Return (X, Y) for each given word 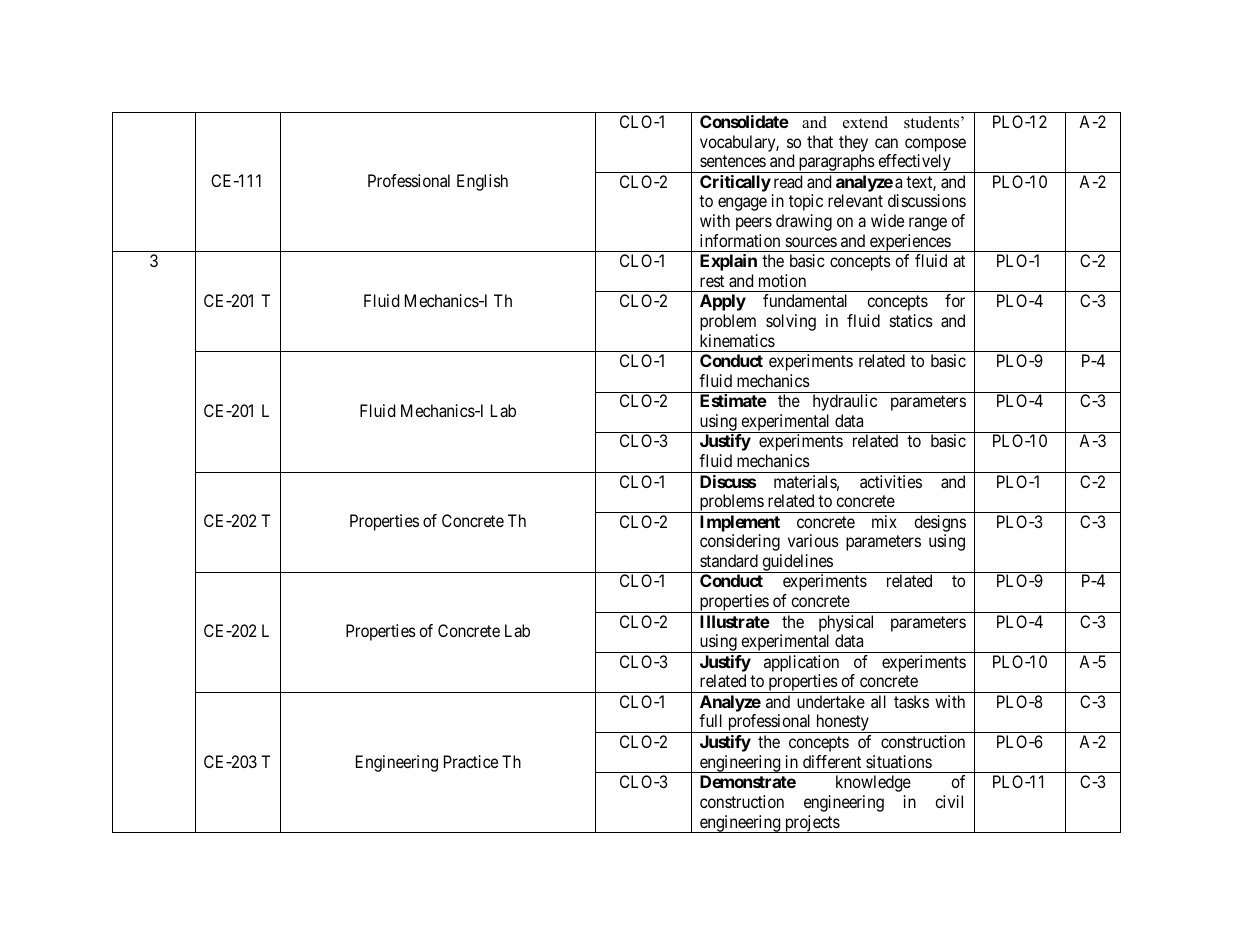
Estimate (733, 400)
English (482, 182)
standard (729, 560)
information (740, 240)
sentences (733, 161)
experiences (910, 243)
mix (884, 521)
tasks (911, 701)
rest (712, 281)
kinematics (737, 340)
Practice (471, 761)
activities (891, 481)
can (886, 143)
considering (740, 542)
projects (812, 824)
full (710, 720)
